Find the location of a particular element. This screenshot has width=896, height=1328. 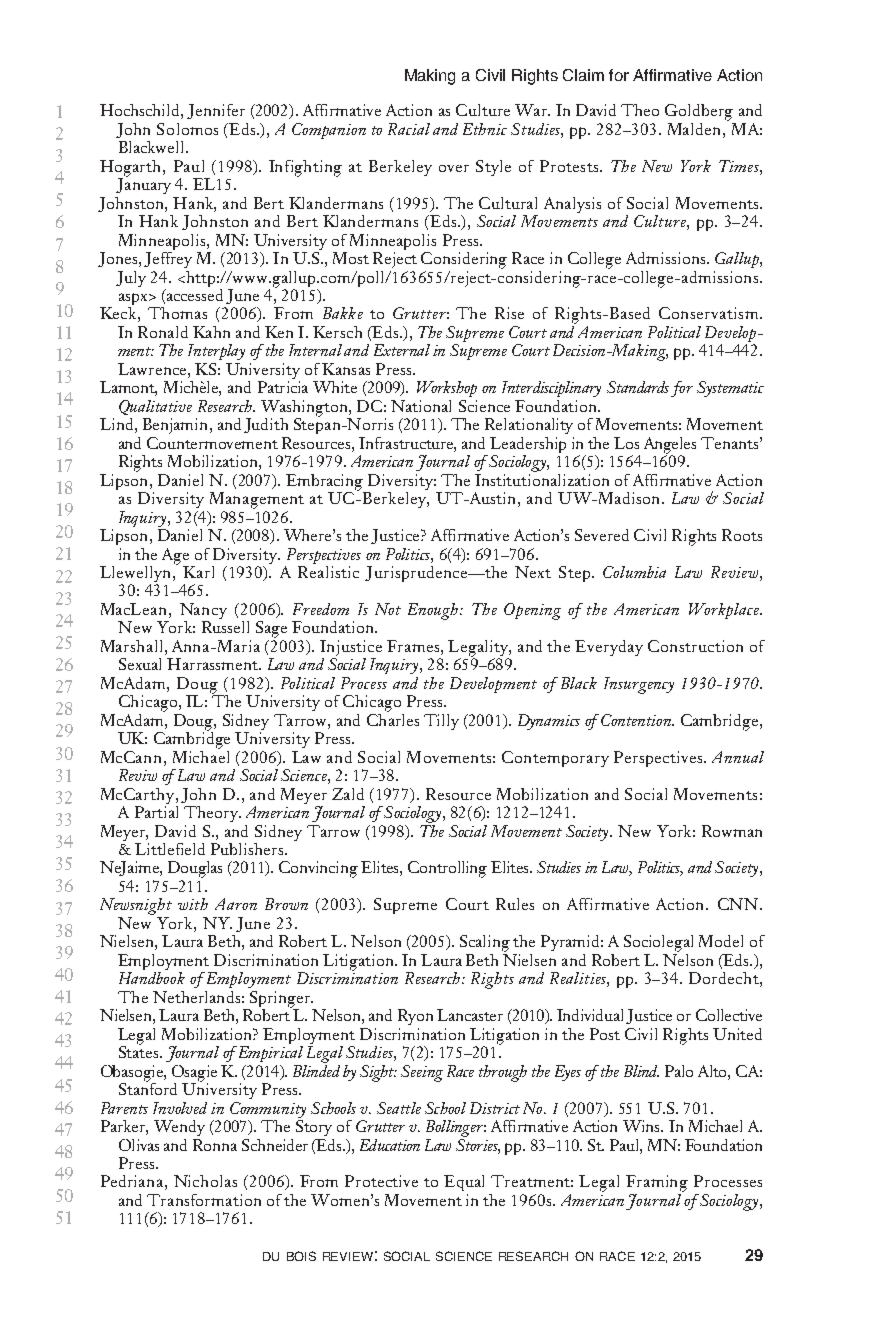

Racial is located at coordinates (409, 129).
